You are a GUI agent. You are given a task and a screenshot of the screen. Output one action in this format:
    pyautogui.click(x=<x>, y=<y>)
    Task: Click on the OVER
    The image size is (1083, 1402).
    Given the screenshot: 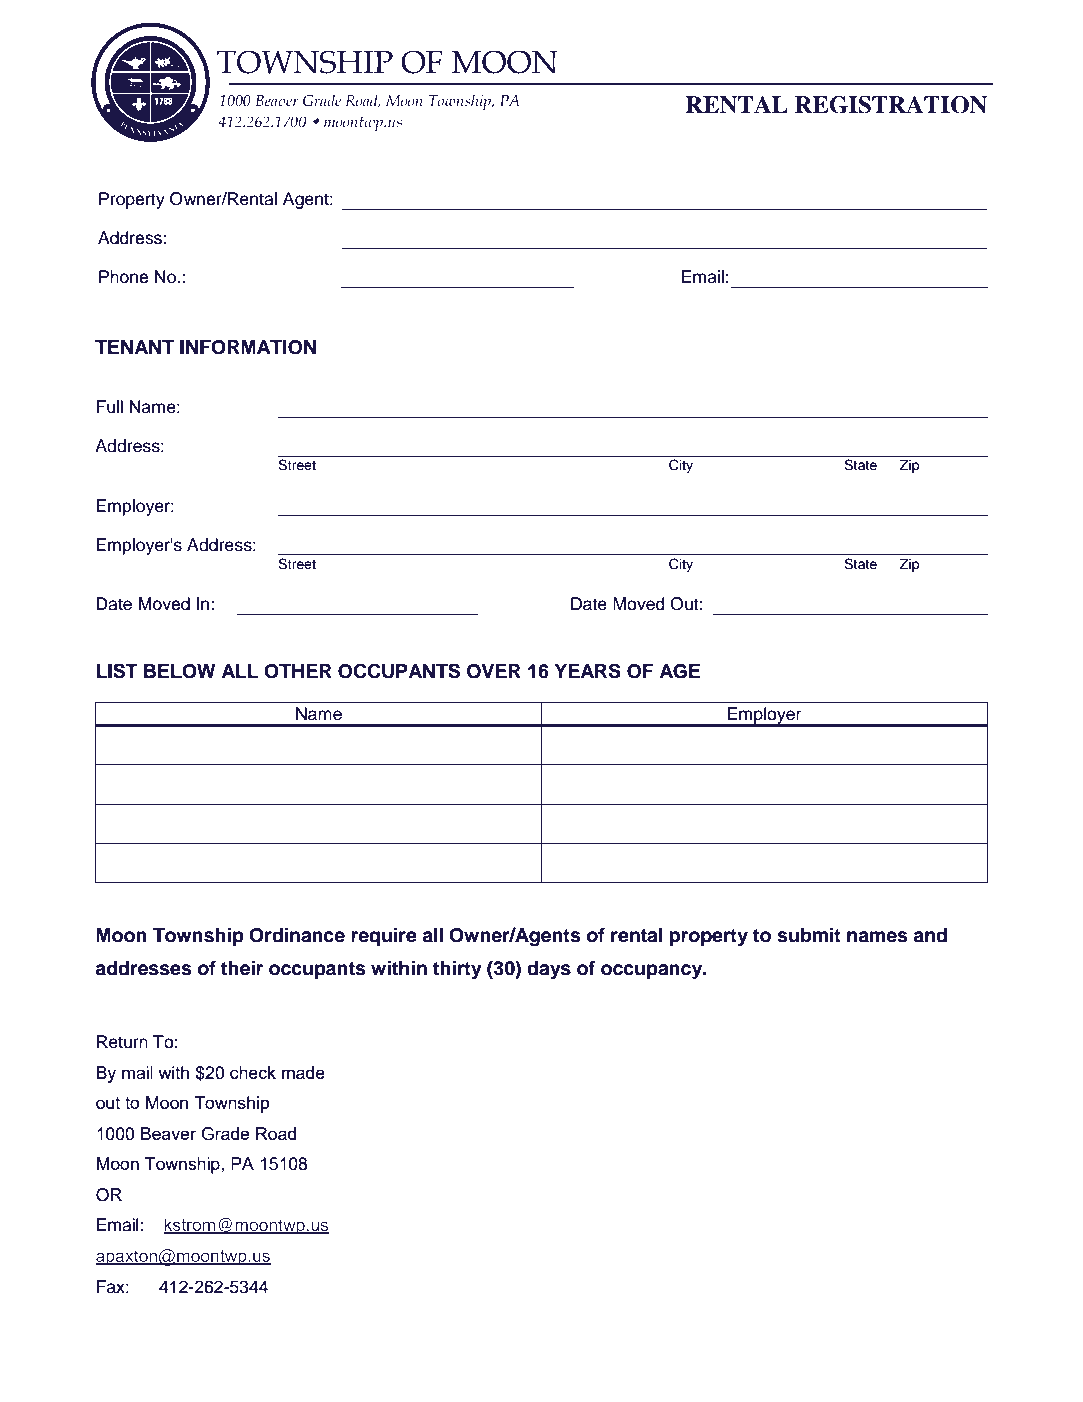 What is the action you would take?
    pyautogui.click(x=494, y=671)
